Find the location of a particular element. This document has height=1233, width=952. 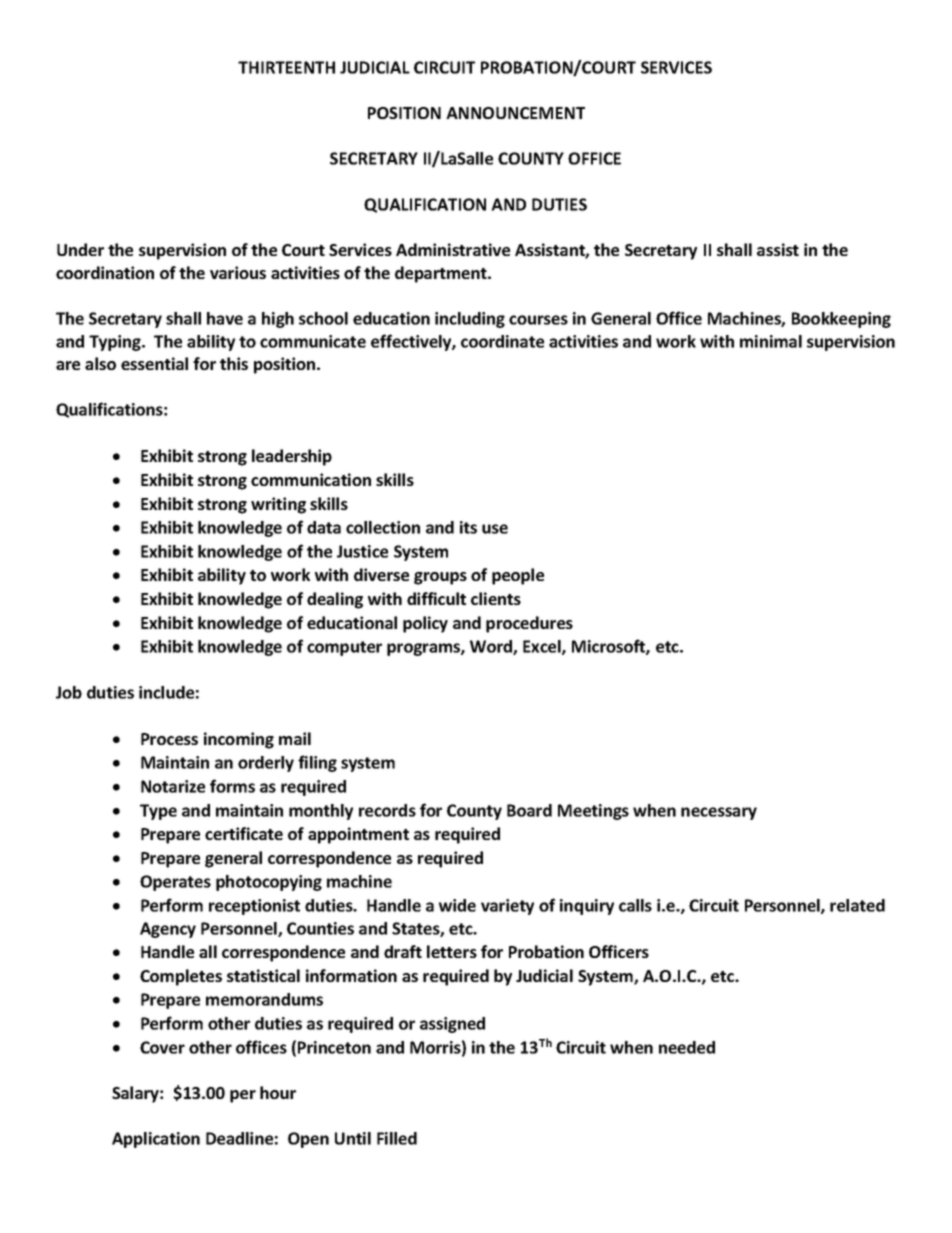

Bookkeeping is located at coordinates (841, 320).
